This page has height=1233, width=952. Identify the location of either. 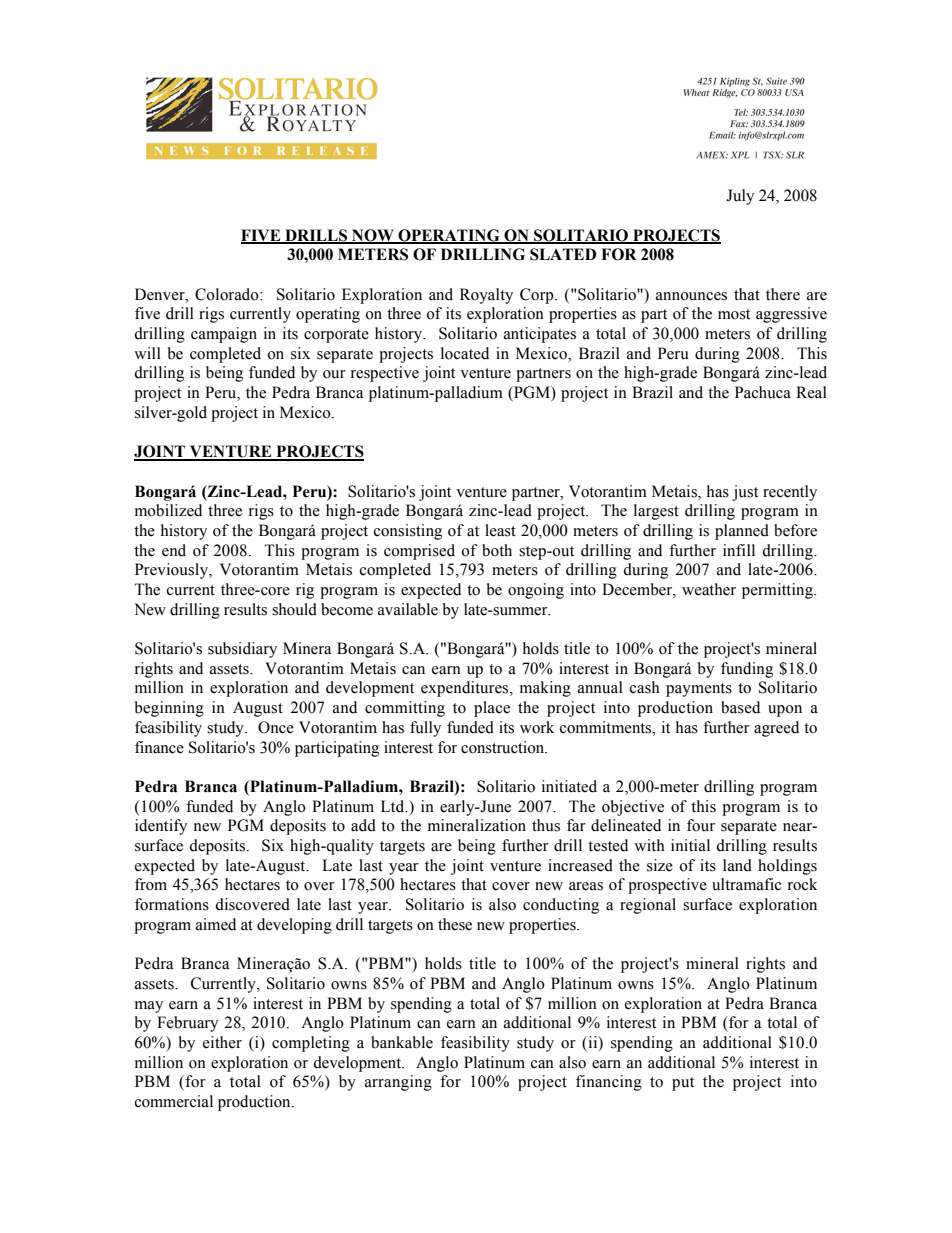
(222, 1042).
